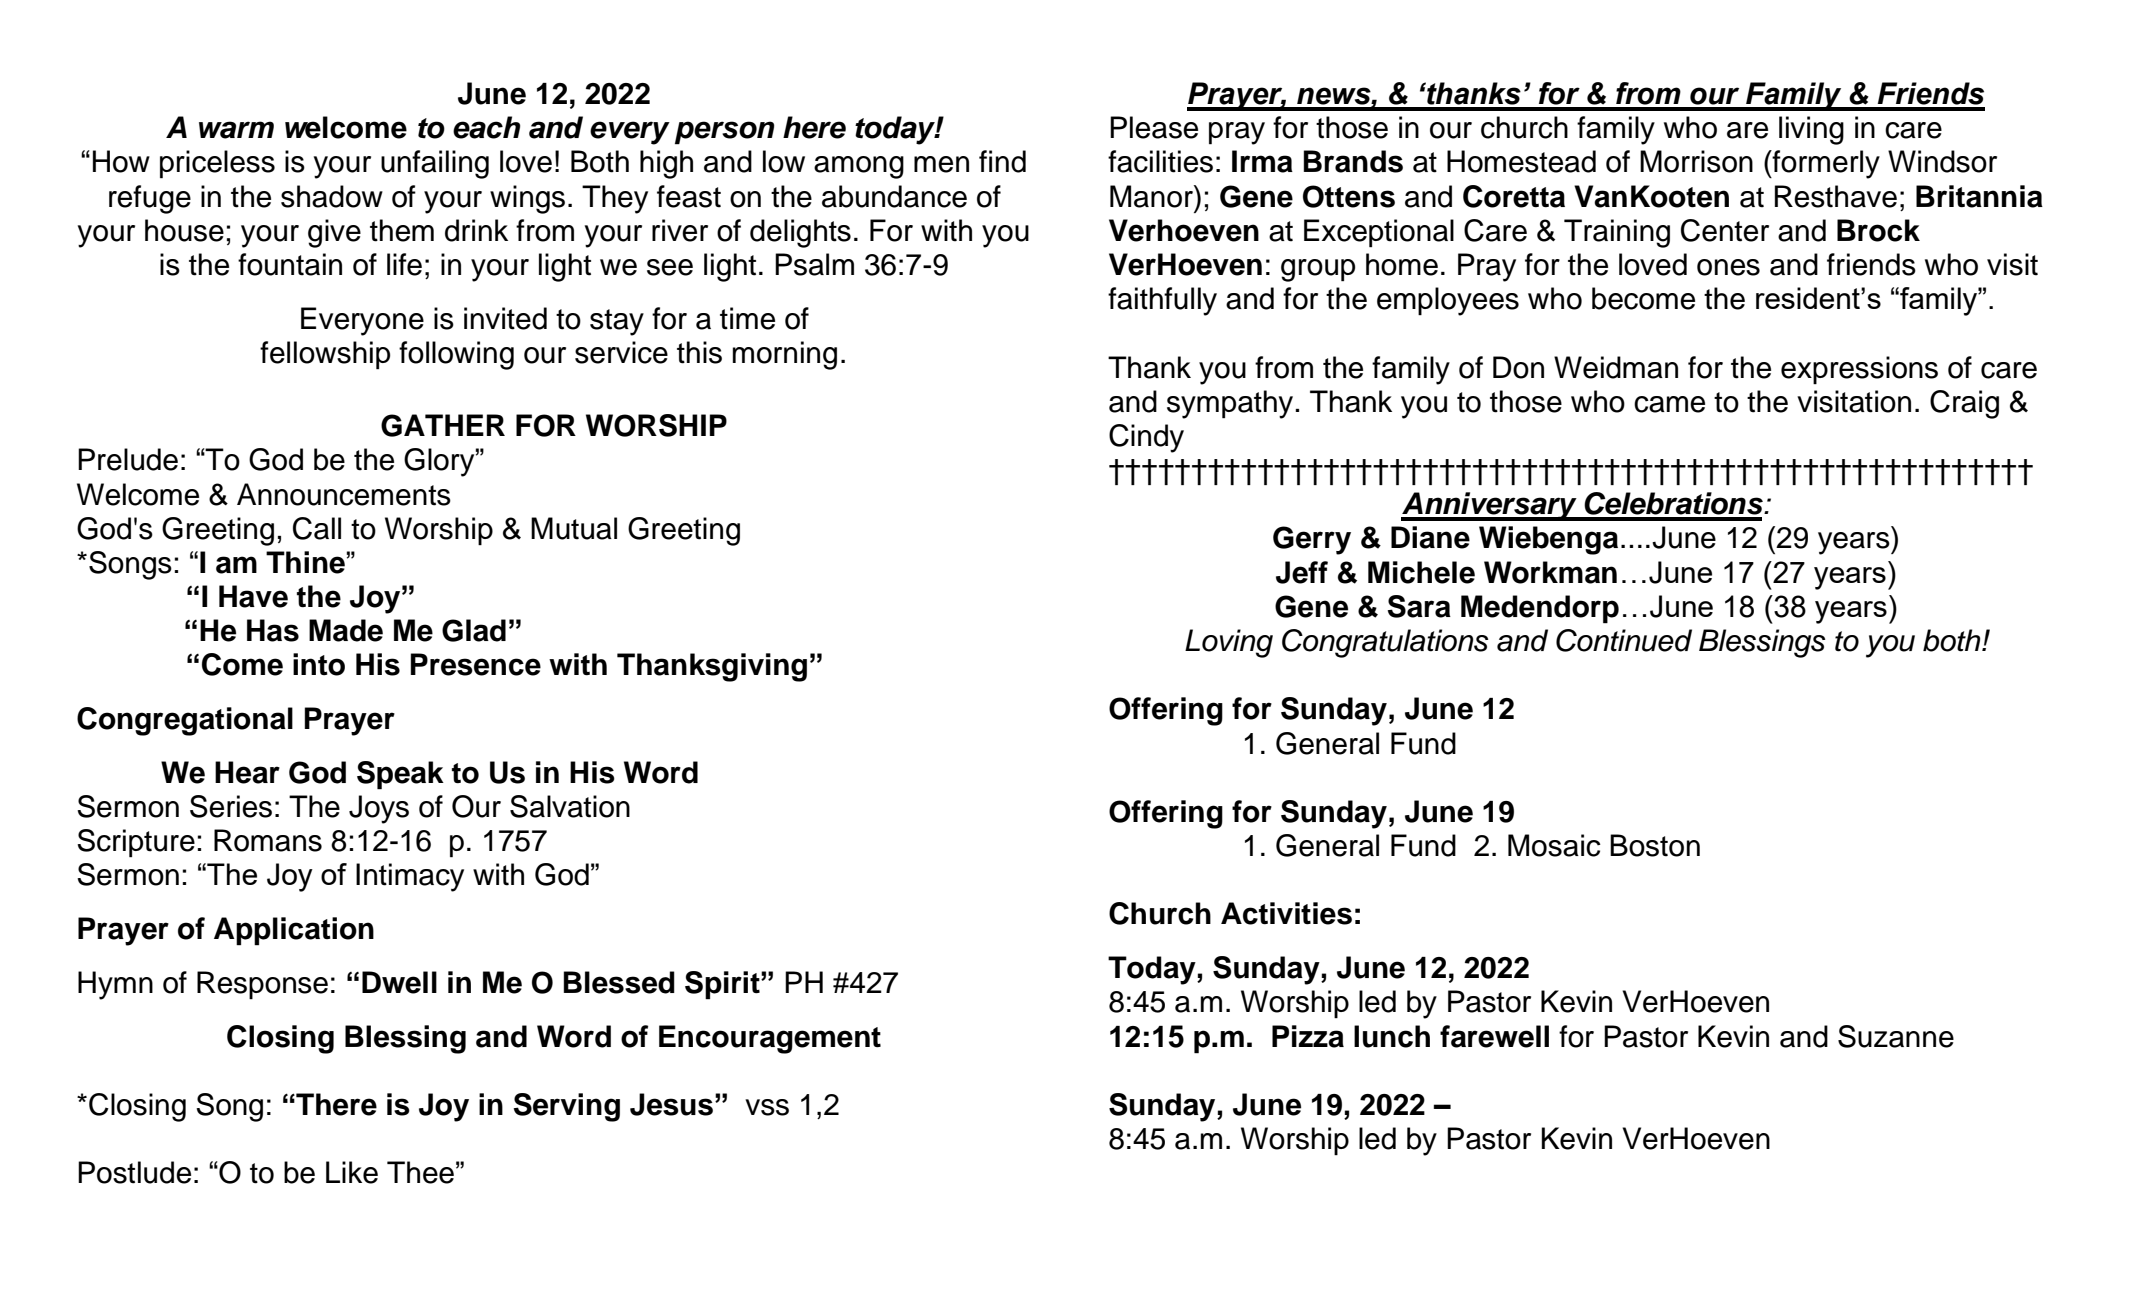  Describe the element at coordinates (443, 425) in the document. I see `GATHER` at that location.
